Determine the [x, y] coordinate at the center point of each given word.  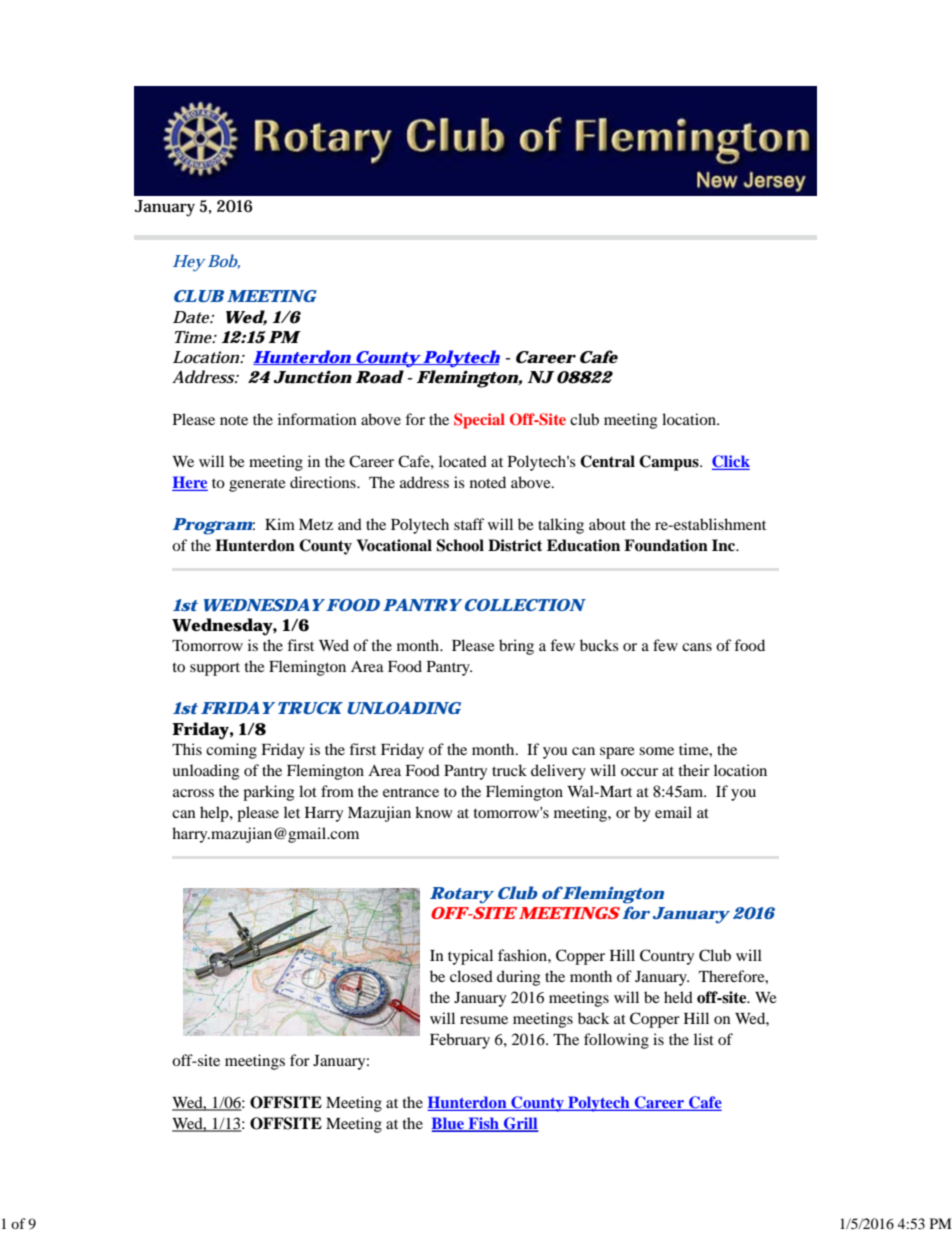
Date [192, 317]
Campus [670, 463]
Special [479, 421]
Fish [483, 1124]
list [704, 1039]
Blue [448, 1124]
